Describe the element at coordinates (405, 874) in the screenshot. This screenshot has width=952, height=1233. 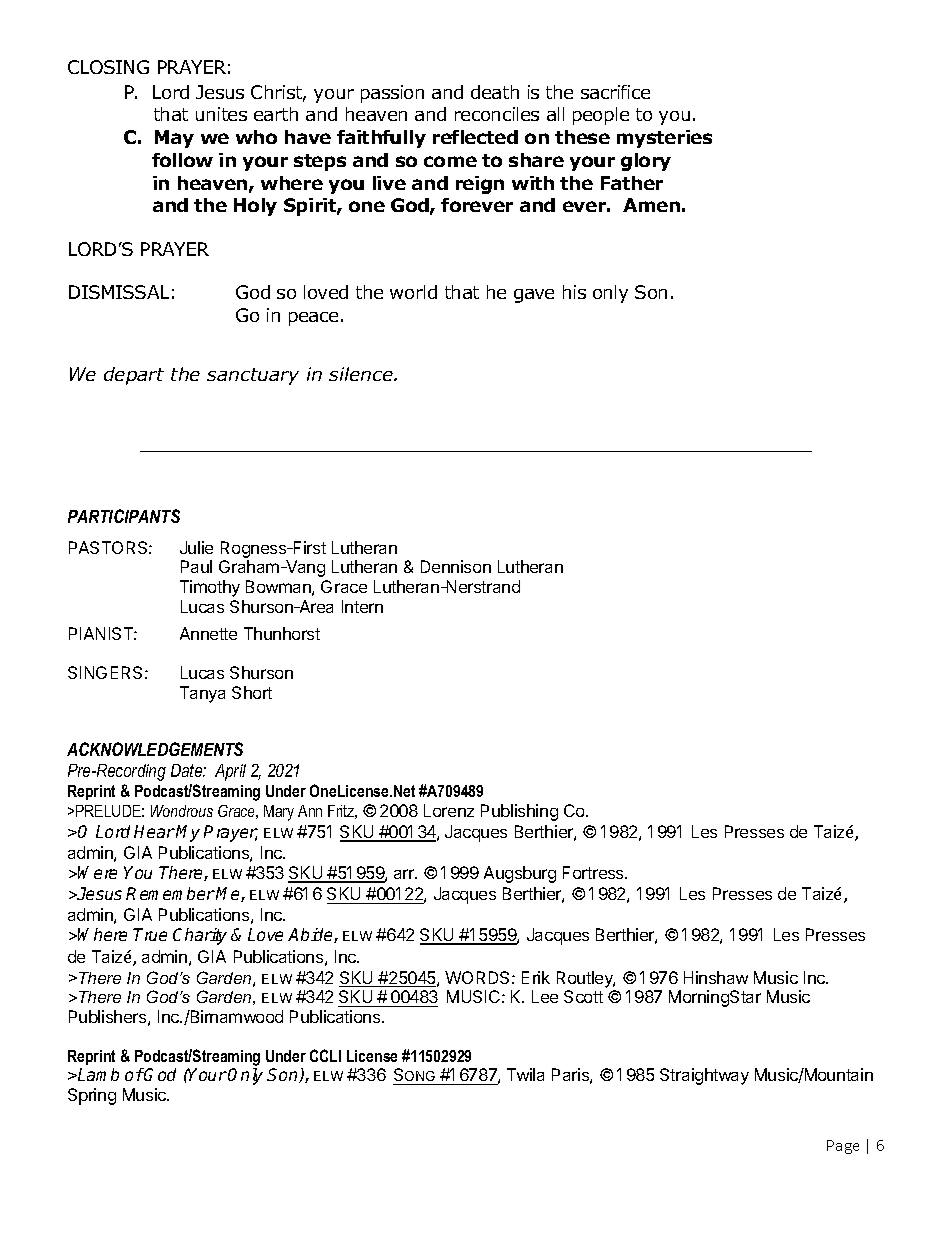
I see `arr` at that location.
